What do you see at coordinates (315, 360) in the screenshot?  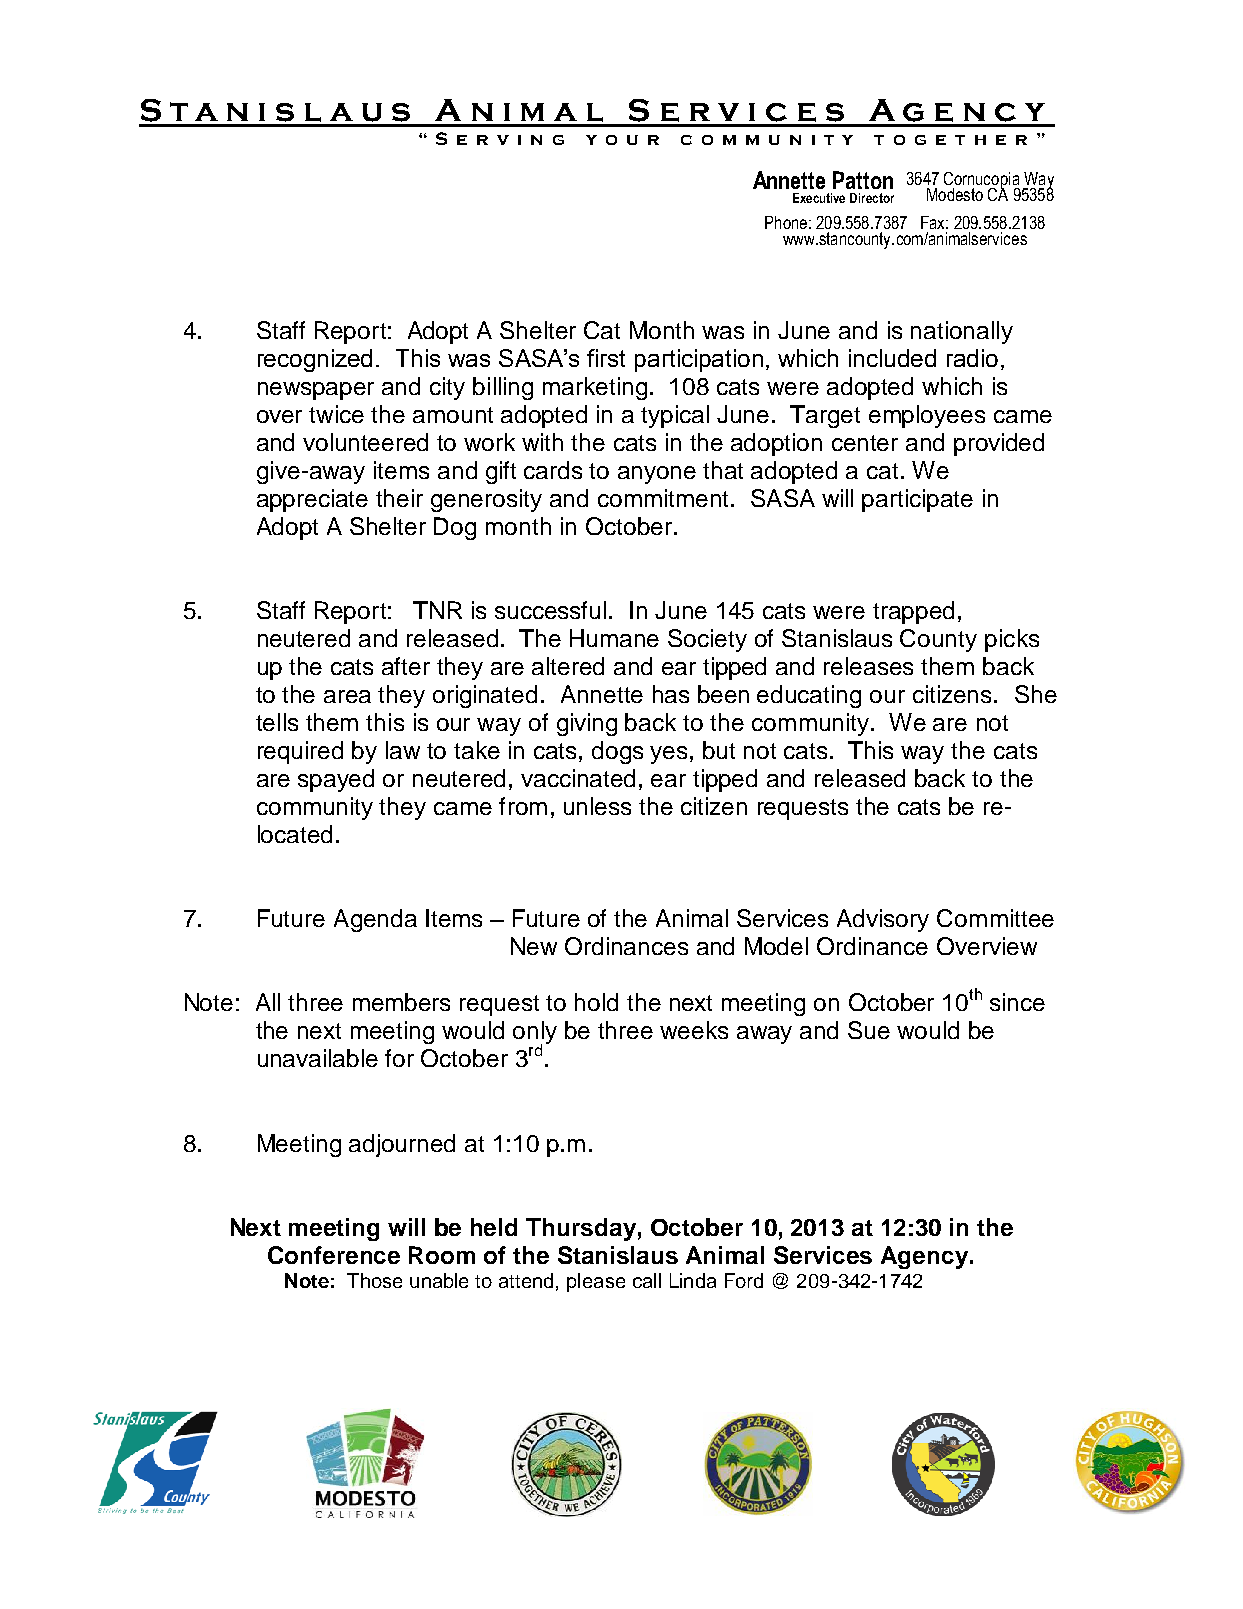 I see `recognized` at bounding box center [315, 360].
